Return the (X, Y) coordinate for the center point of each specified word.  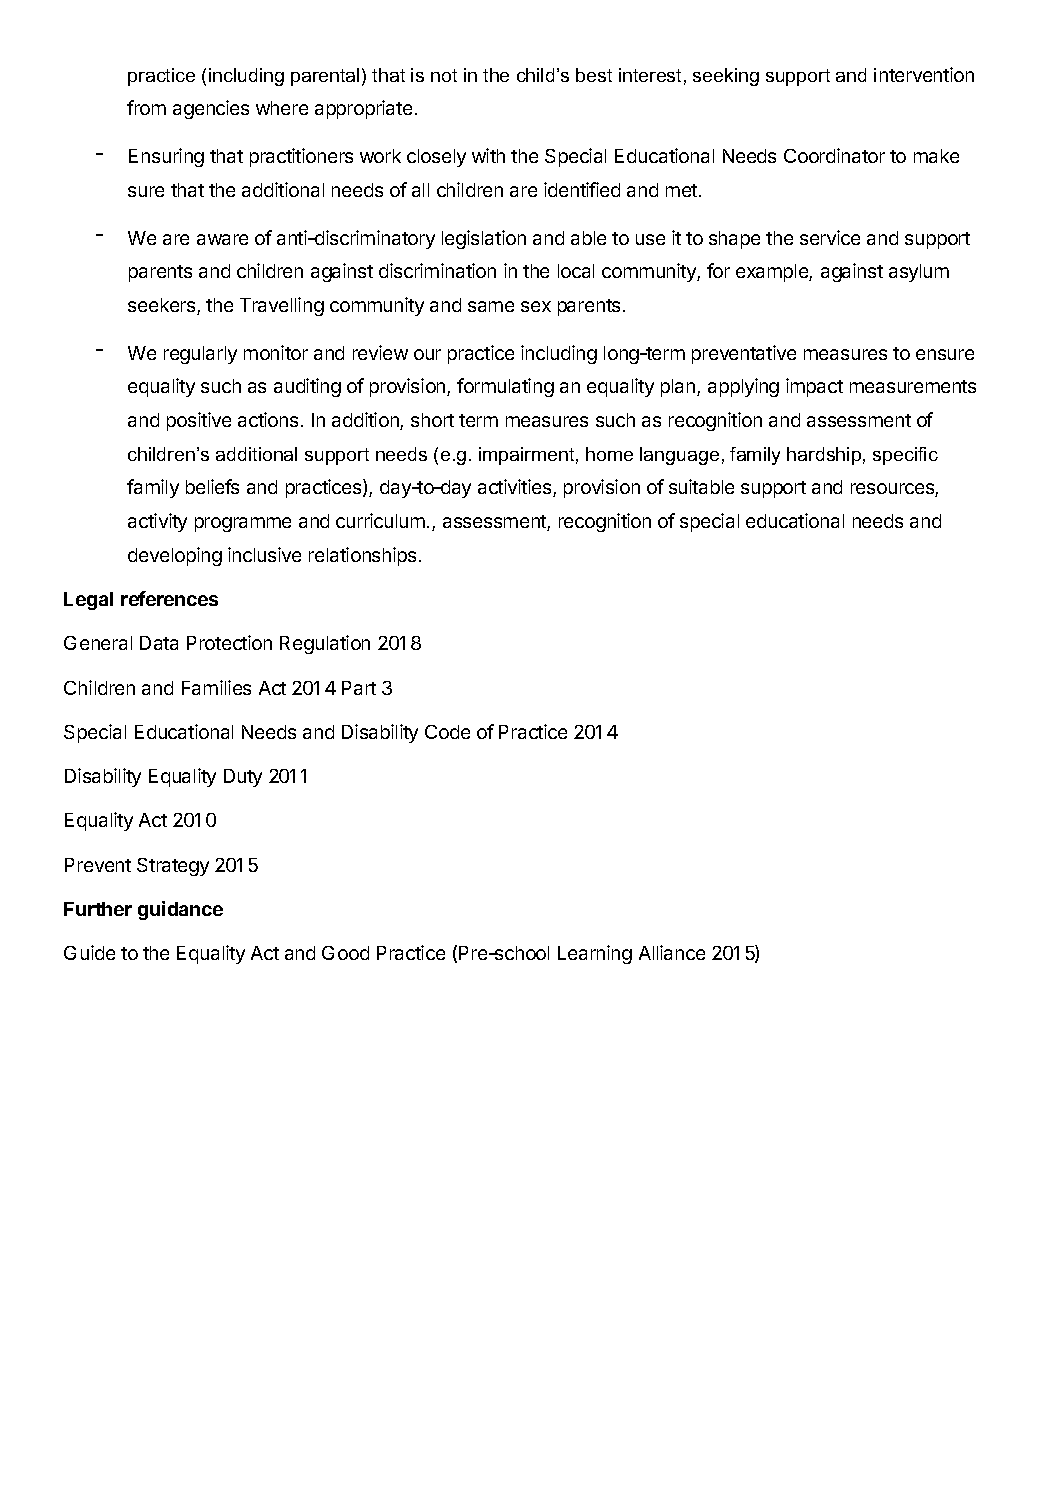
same (491, 306)
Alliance (672, 952)
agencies (211, 109)
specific (905, 456)
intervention (924, 74)
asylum (919, 273)
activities (516, 488)
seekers (163, 306)
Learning (595, 954)
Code (447, 732)
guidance (180, 910)
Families (216, 687)
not (444, 75)
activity (157, 522)
